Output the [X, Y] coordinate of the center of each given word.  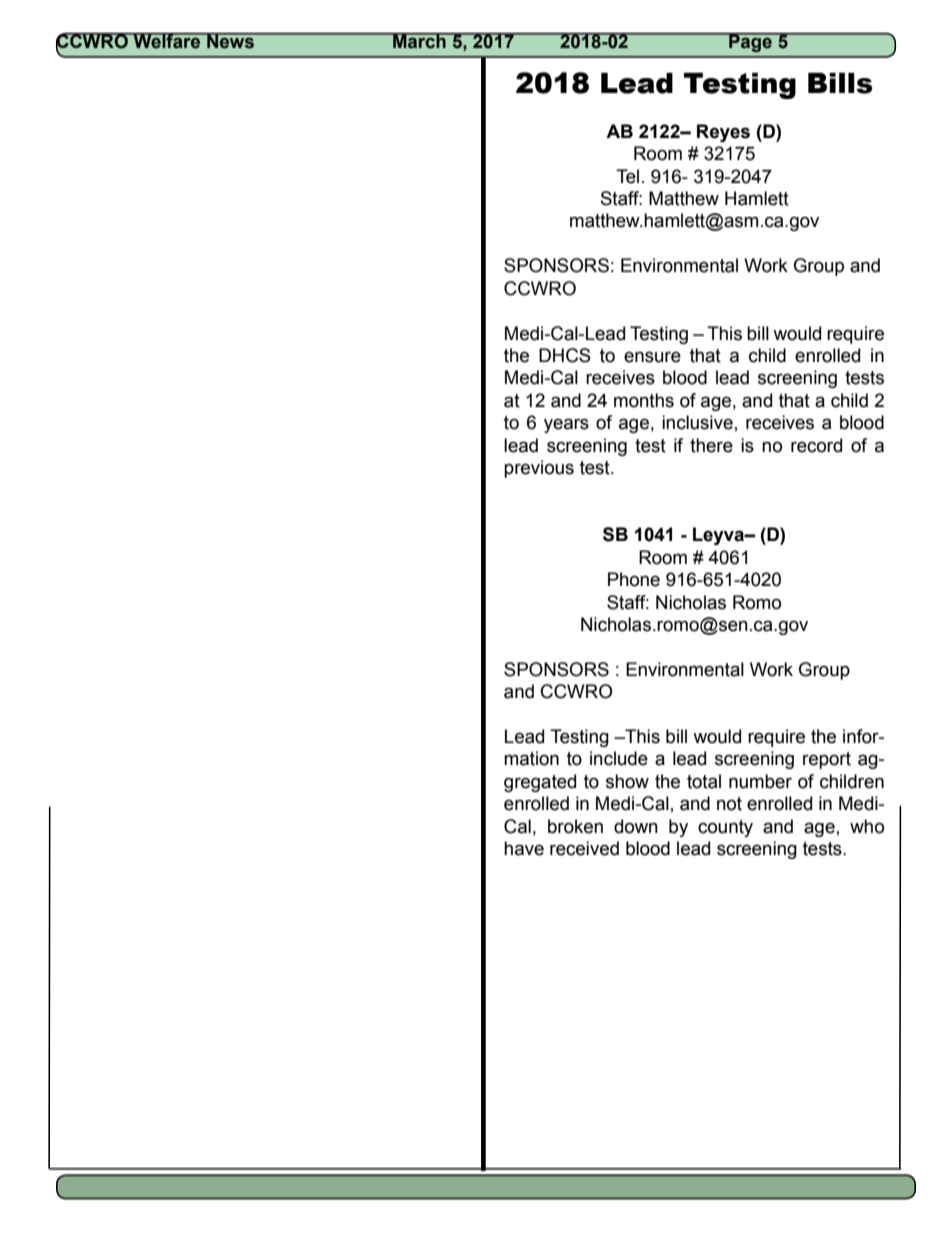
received [584, 848]
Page [750, 43]
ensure [652, 357]
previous [539, 469]
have [524, 848]
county [725, 828]
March [419, 41]
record [816, 445]
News [230, 41]
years [566, 425]
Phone [634, 579]
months [644, 400]
